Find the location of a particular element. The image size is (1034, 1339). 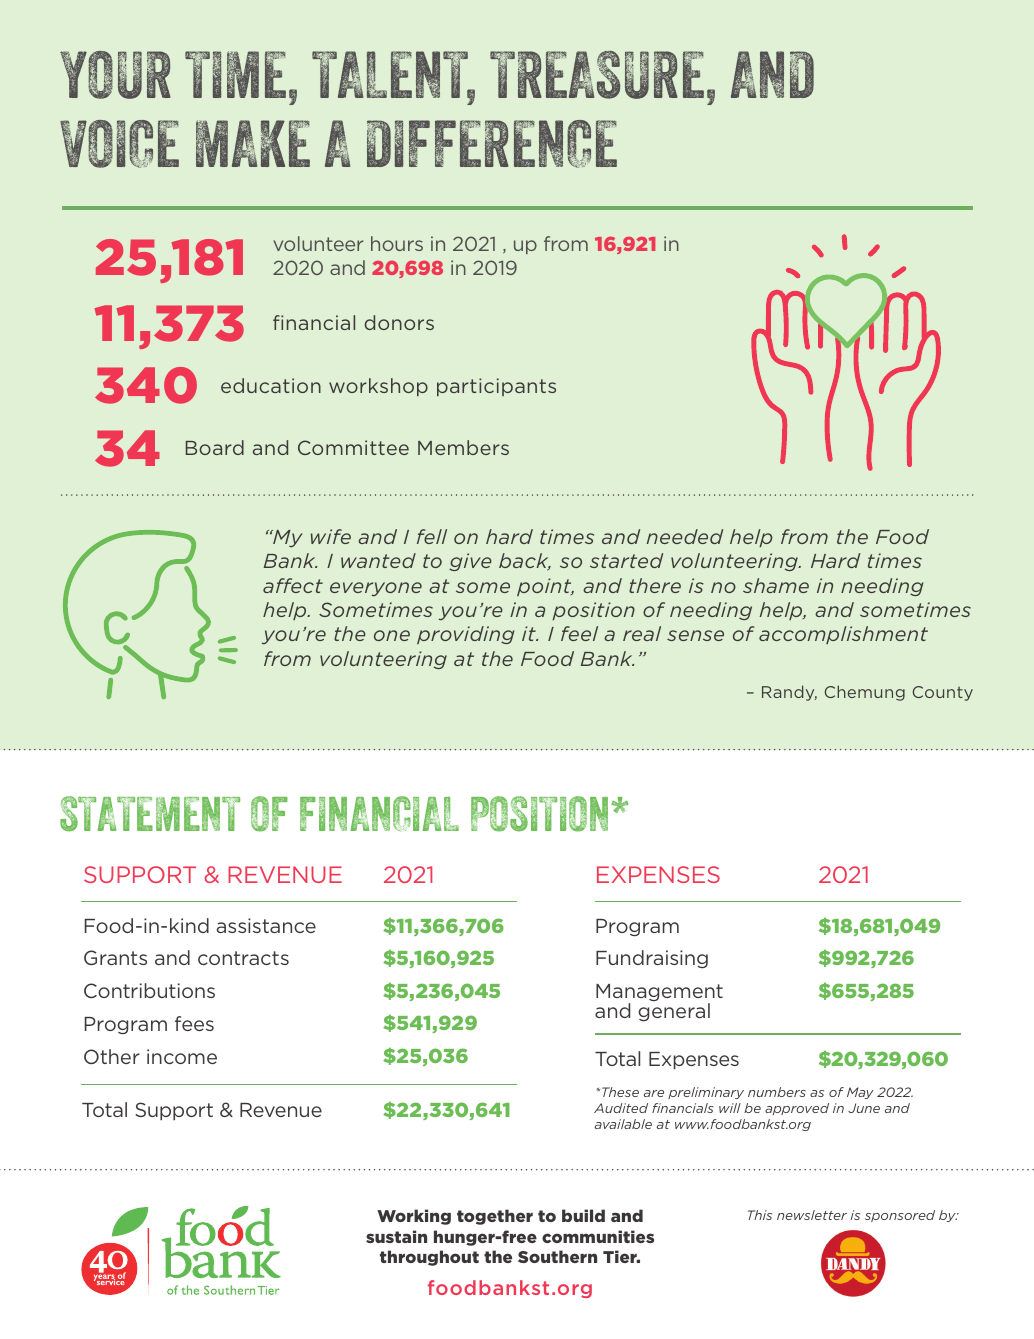

Fundraising is located at coordinates (652, 959).
